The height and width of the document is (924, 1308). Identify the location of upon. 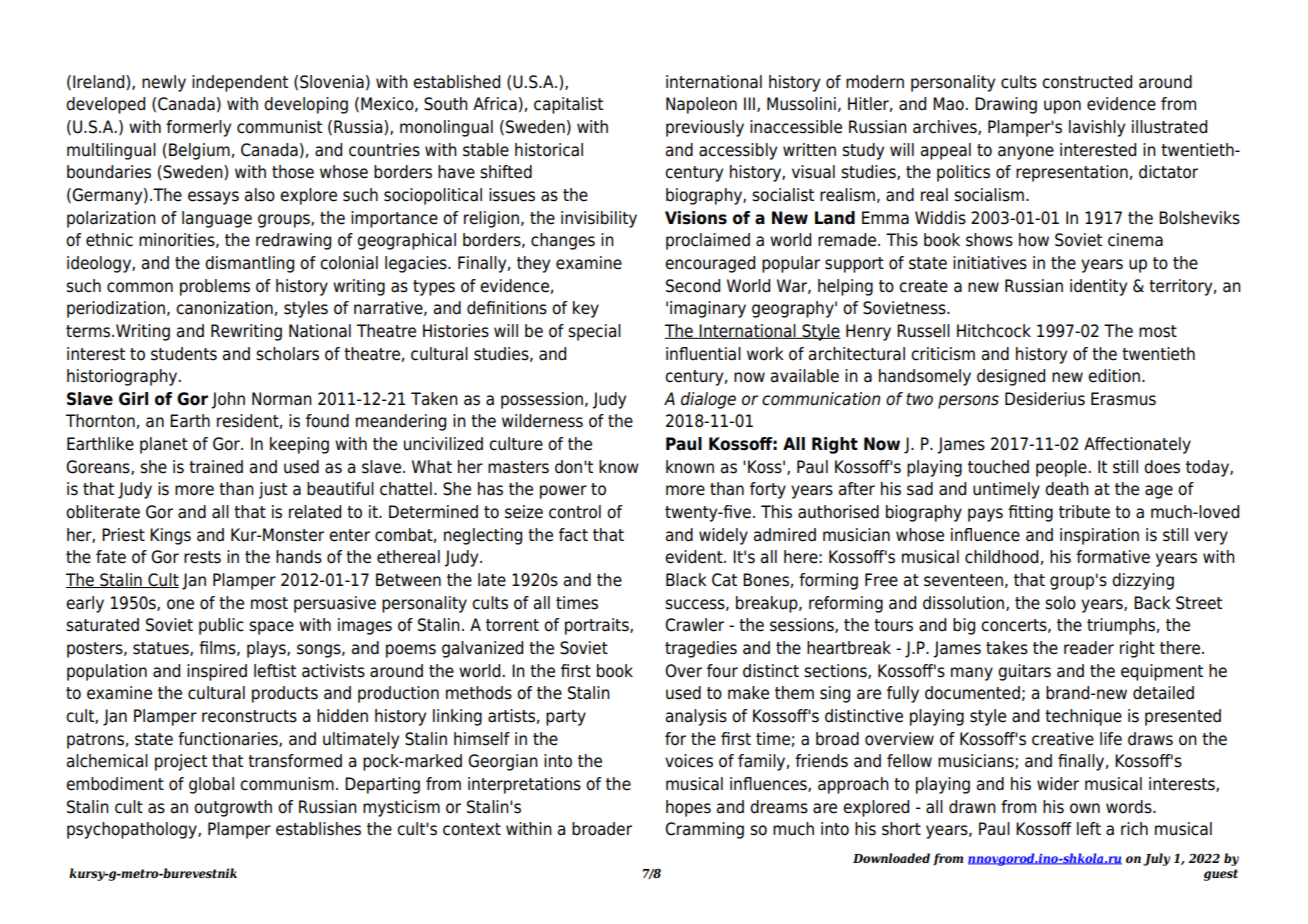
(1062, 107).
